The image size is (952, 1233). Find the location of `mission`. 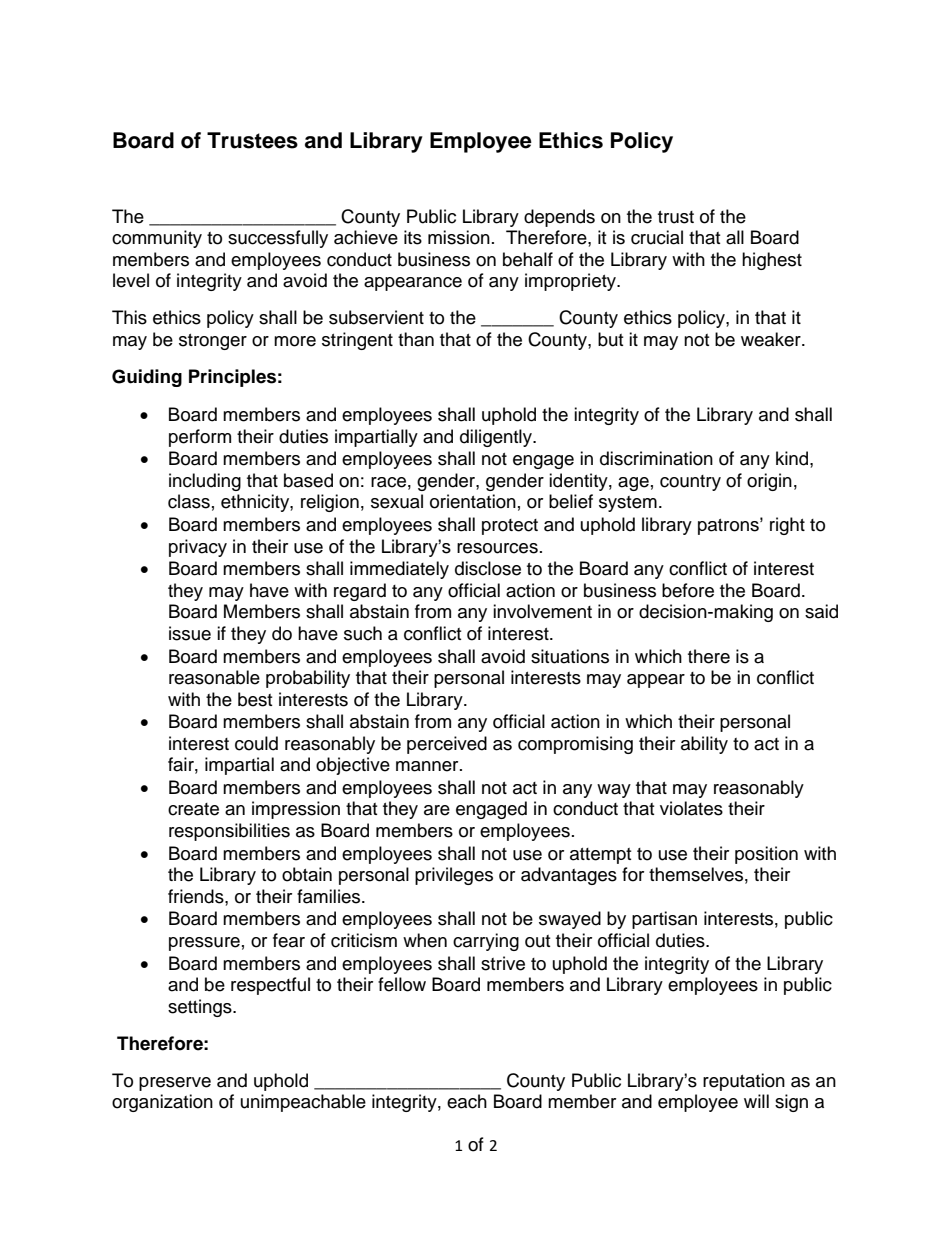

mission is located at coordinates (459, 237).
